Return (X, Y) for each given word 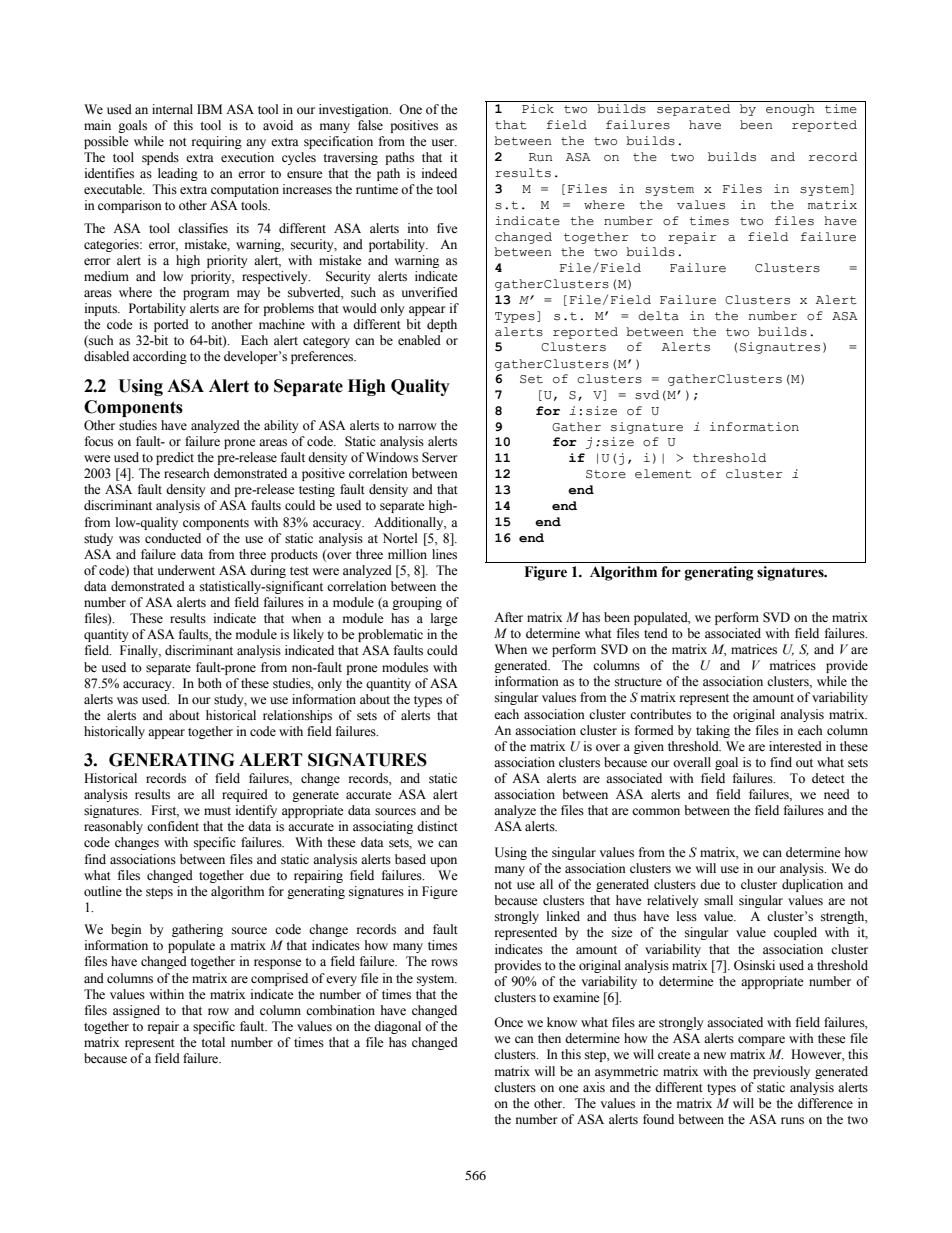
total (213, 1042)
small (718, 900)
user (444, 142)
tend (656, 633)
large (444, 619)
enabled (419, 340)
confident (173, 826)
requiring (217, 142)
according (160, 357)
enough (790, 110)
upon (443, 862)
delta (658, 316)
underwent (186, 570)
